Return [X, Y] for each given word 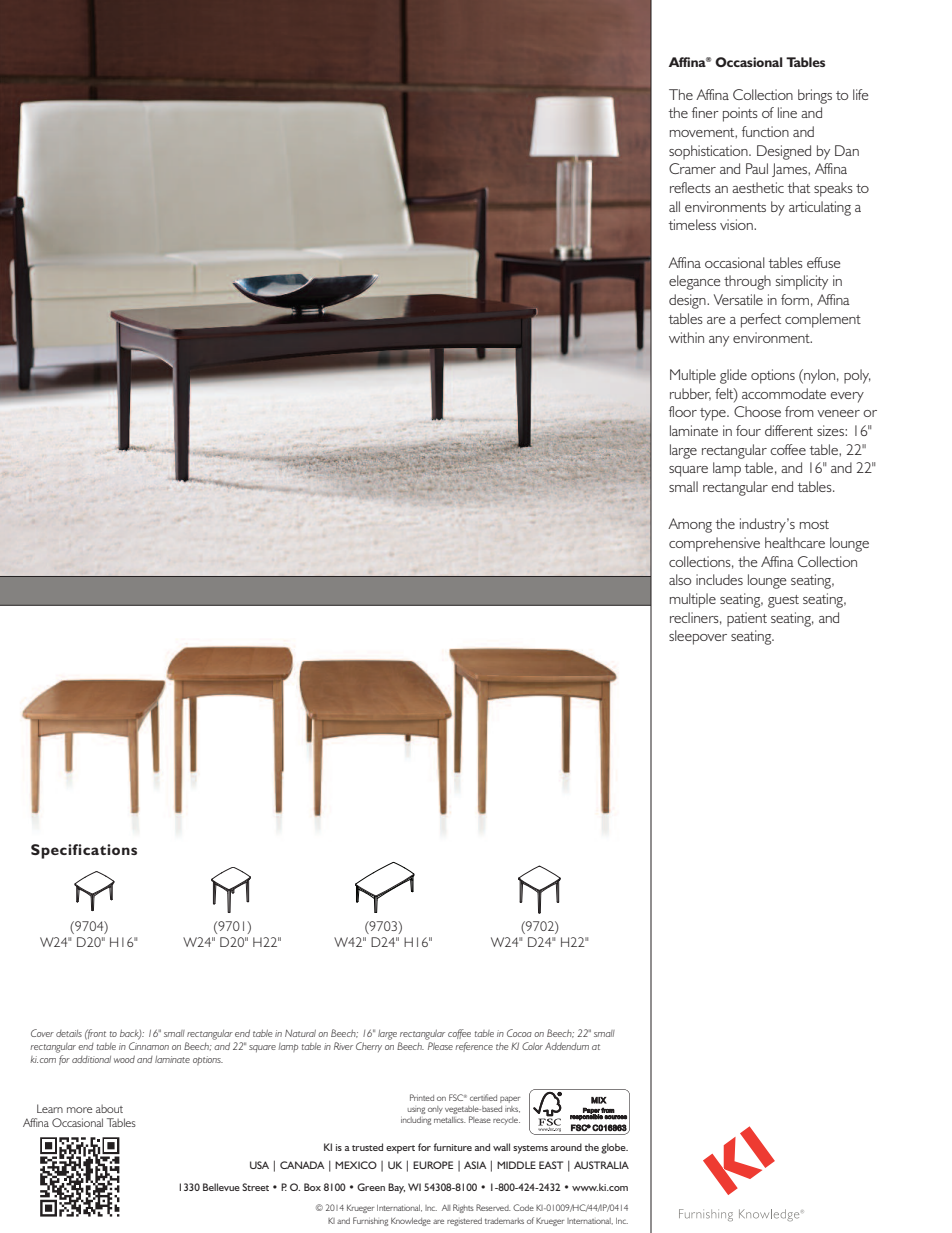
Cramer [692, 168]
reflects [690, 187]
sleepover [698, 637]
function [765, 131]
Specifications [84, 851]
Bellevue [221, 1187]
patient [747, 619]
